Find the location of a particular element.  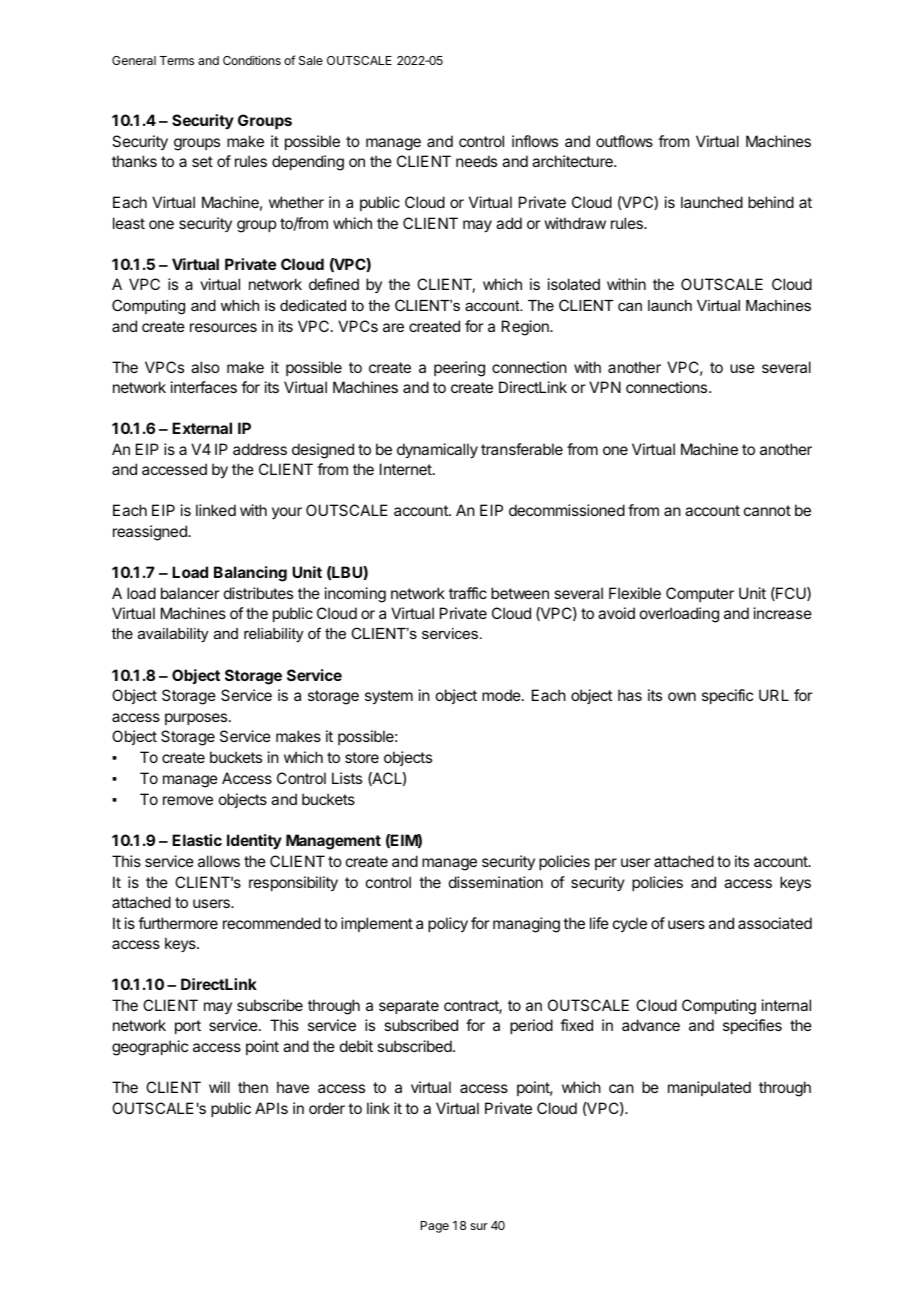

Computer is located at coordinates (700, 594).
